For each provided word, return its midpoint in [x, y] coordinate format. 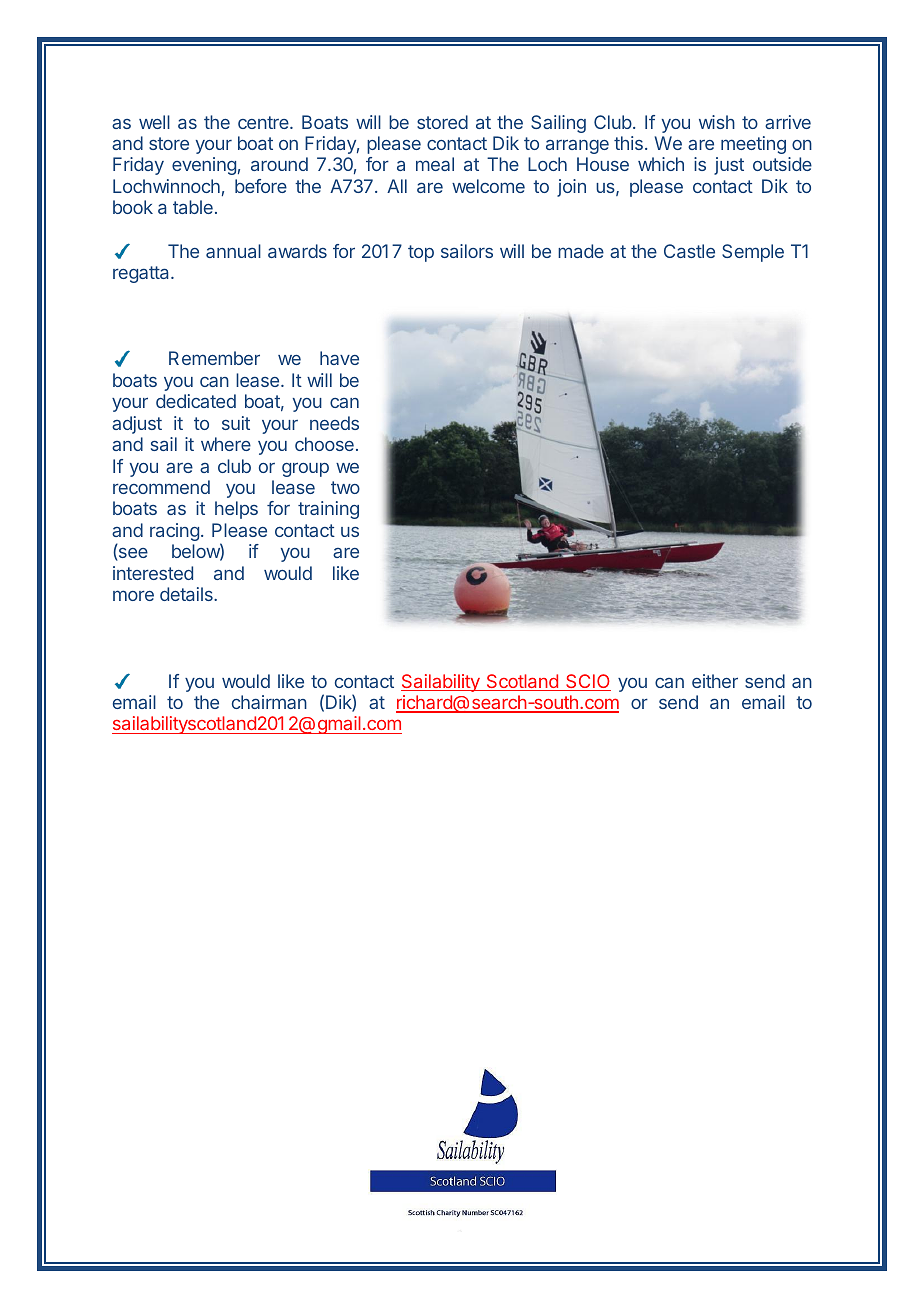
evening [204, 166]
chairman [269, 702]
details [187, 594]
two [345, 487]
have [339, 358]
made [581, 251]
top [421, 253]
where [226, 444]
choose [324, 444]
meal [435, 164]
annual [233, 251]
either [715, 681]
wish [717, 122]
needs [334, 423]
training [328, 510]
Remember [214, 358]
